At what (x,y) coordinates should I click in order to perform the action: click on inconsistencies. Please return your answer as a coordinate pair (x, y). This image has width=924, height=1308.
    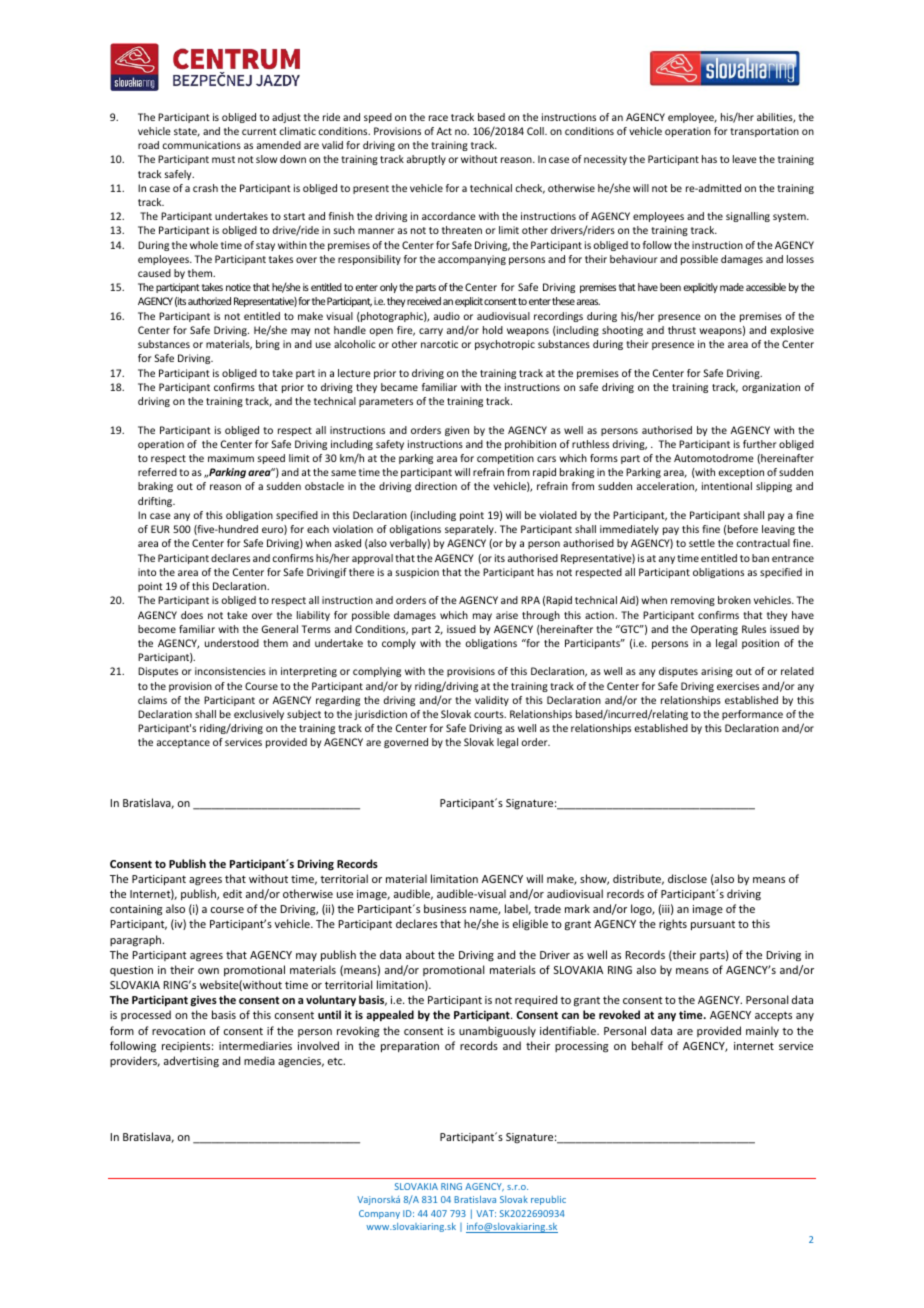
    Looking at the image, I should click on (230, 671).
